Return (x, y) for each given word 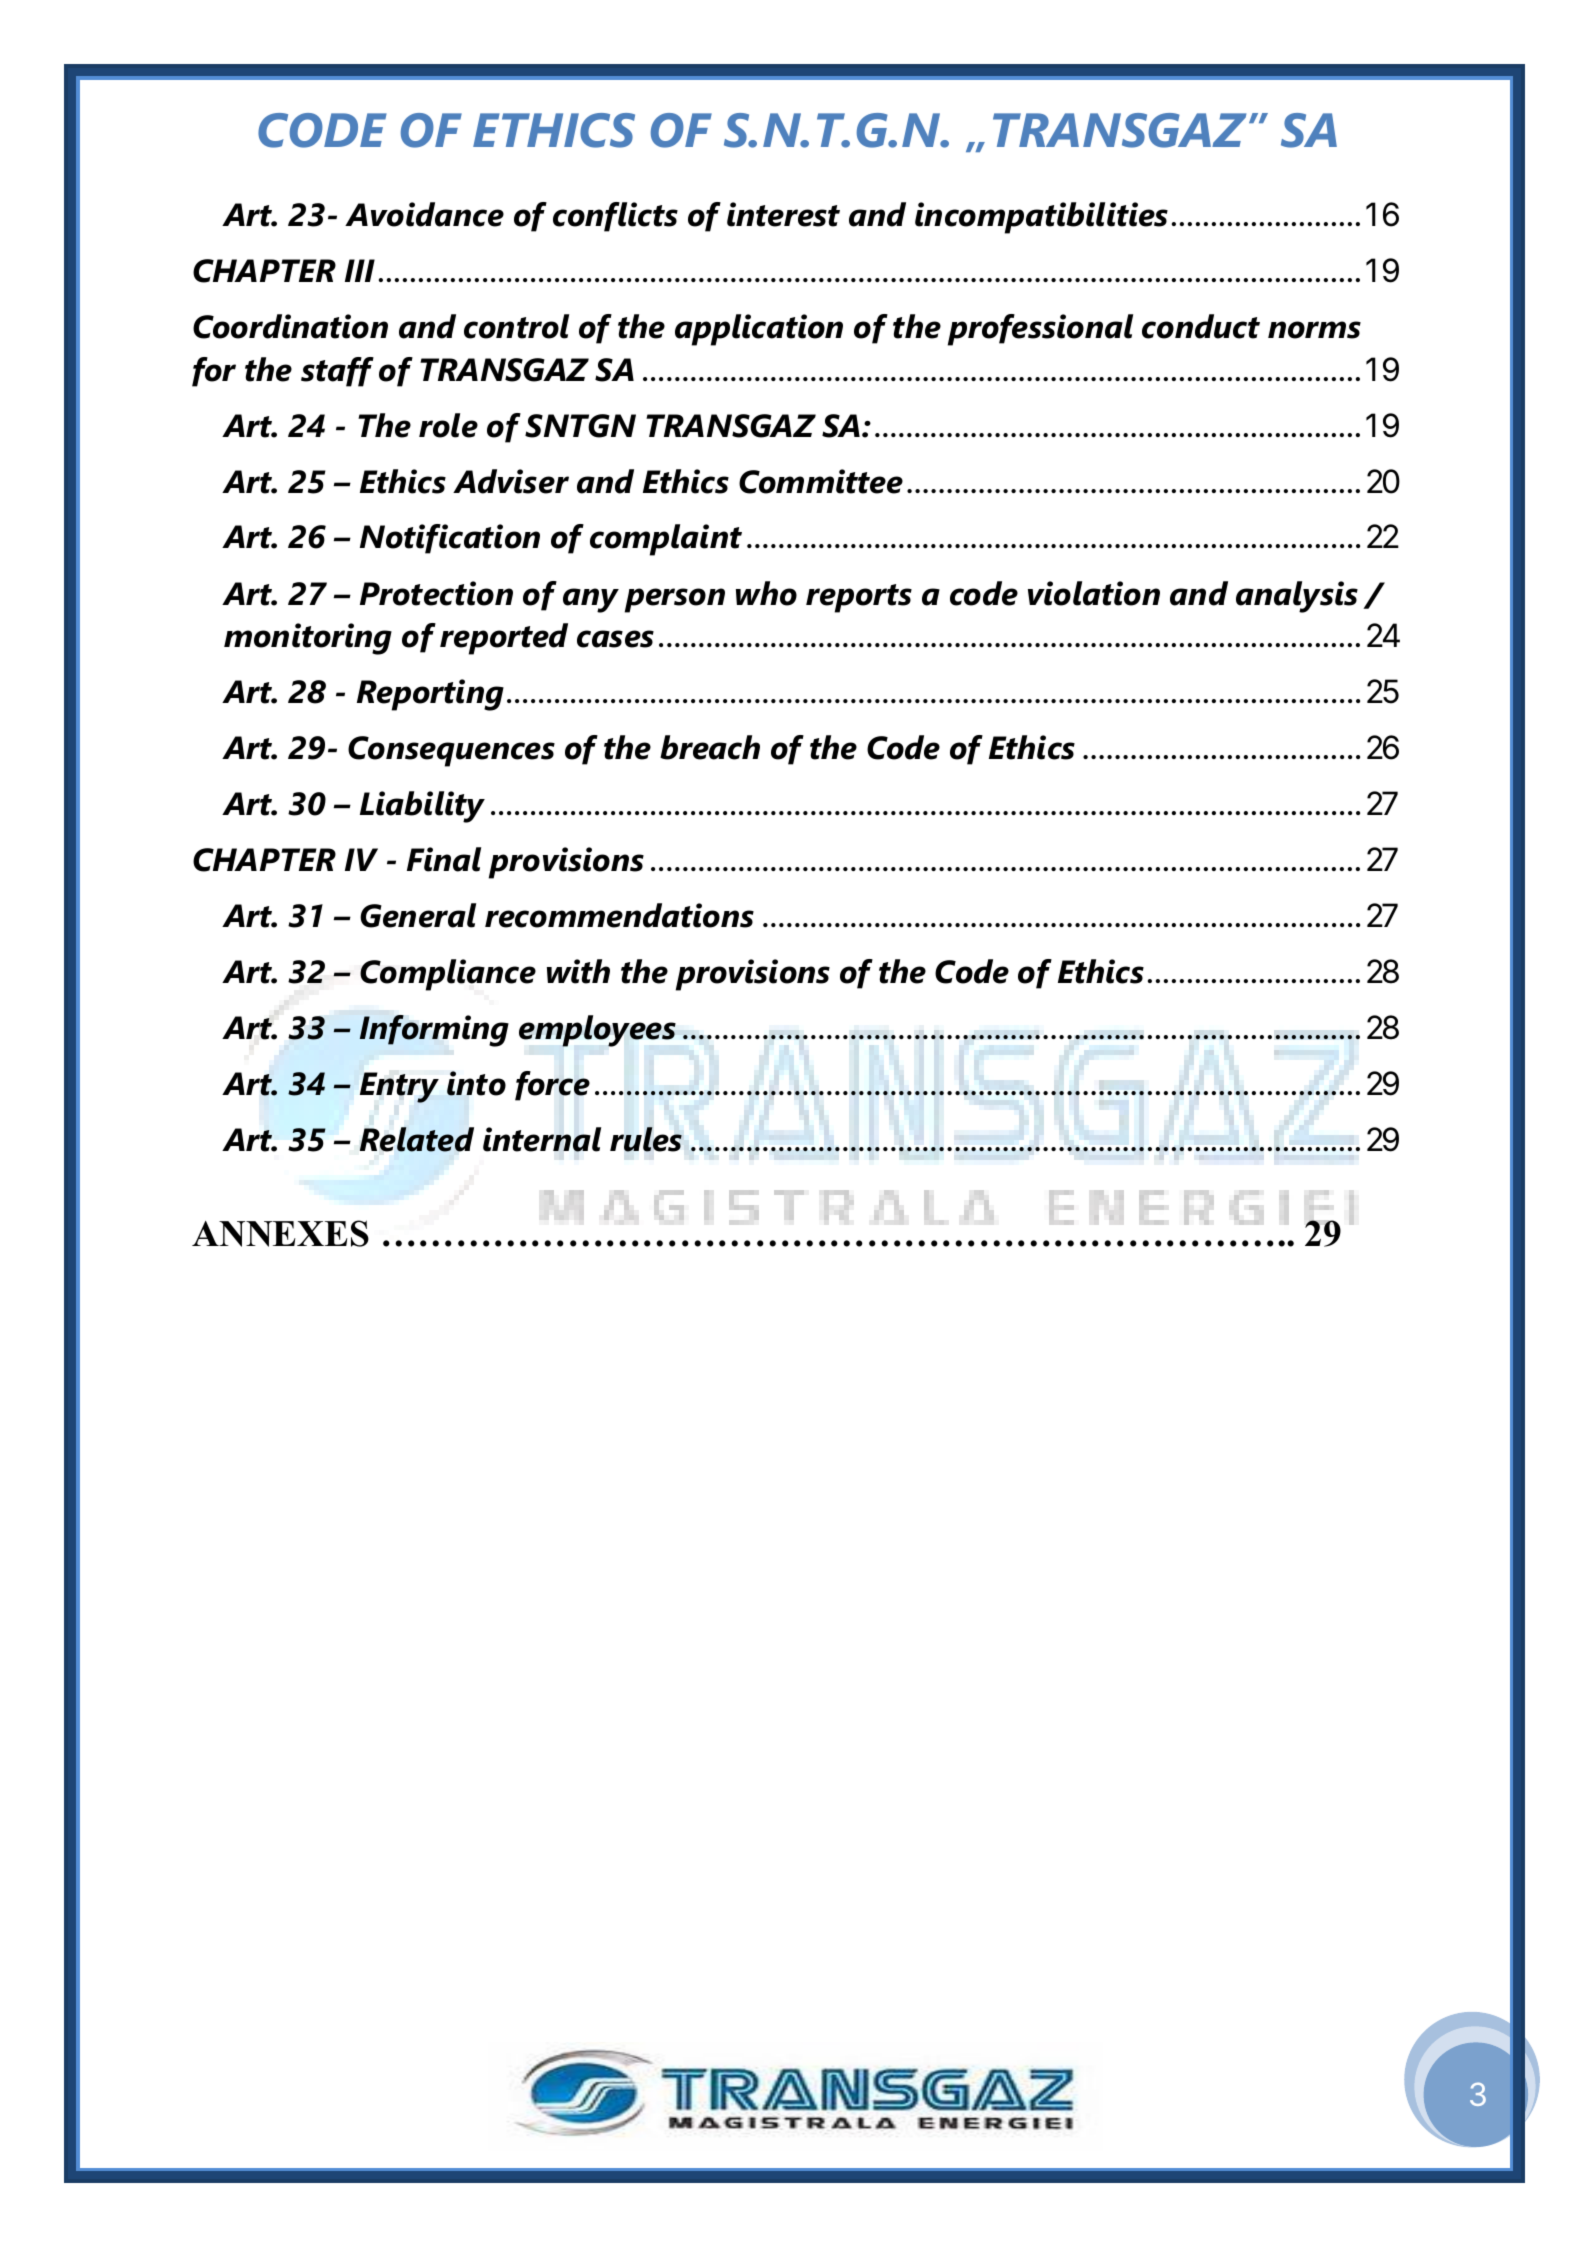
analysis (1297, 597)
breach (710, 747)
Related (417, 1139)
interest (783, 214)
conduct (1201, 326)
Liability (422, 807)
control (516, 326)
